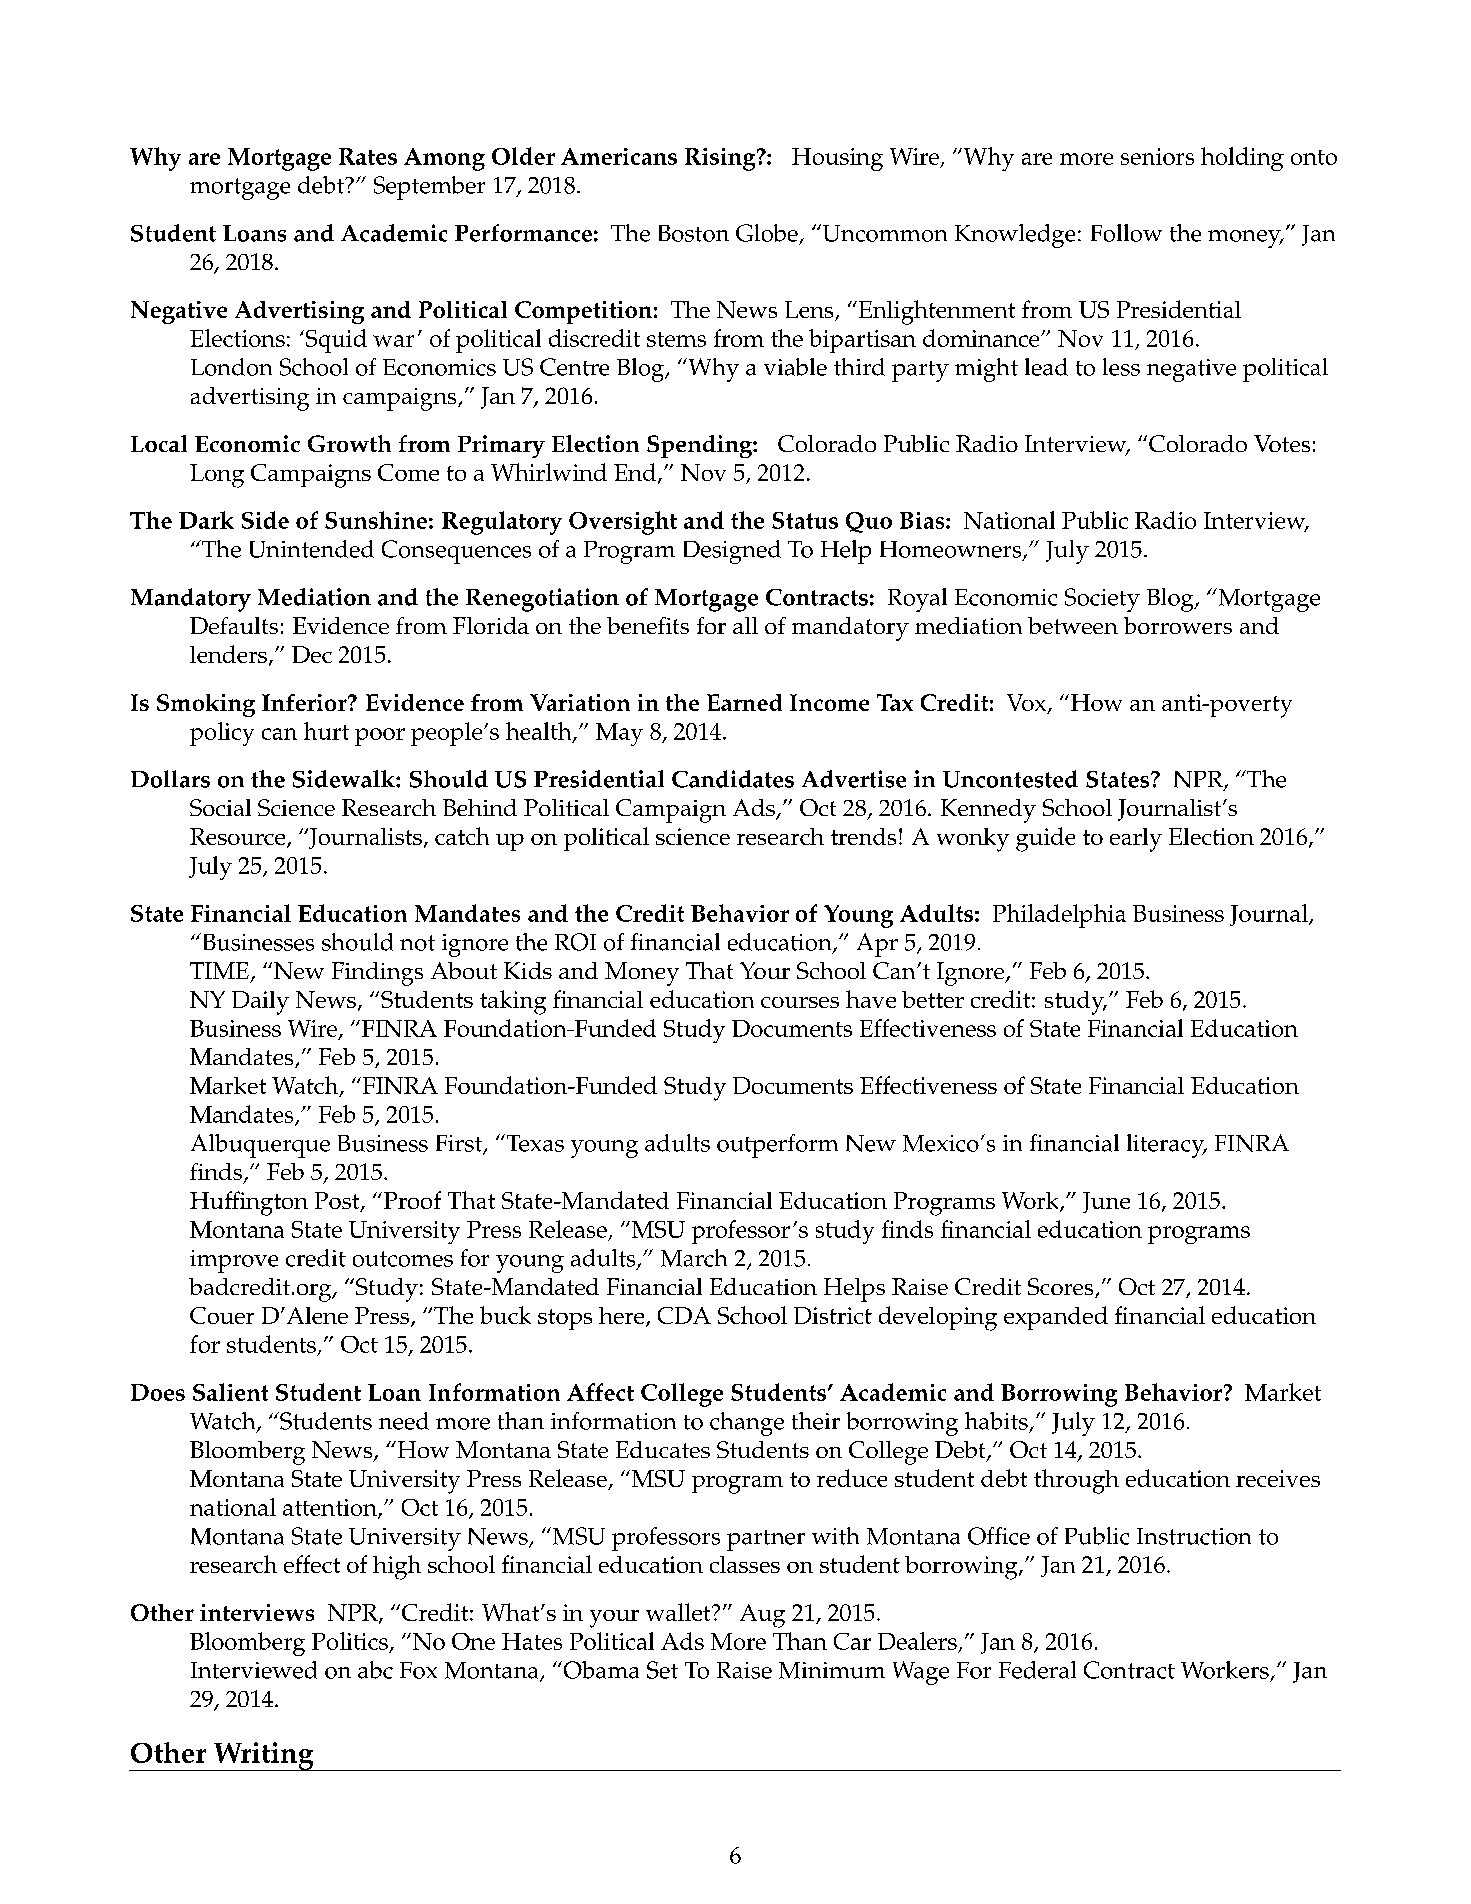  Describe the element at coordinates (260, 1003) in the screenshot. I see `Daily` at that location.
